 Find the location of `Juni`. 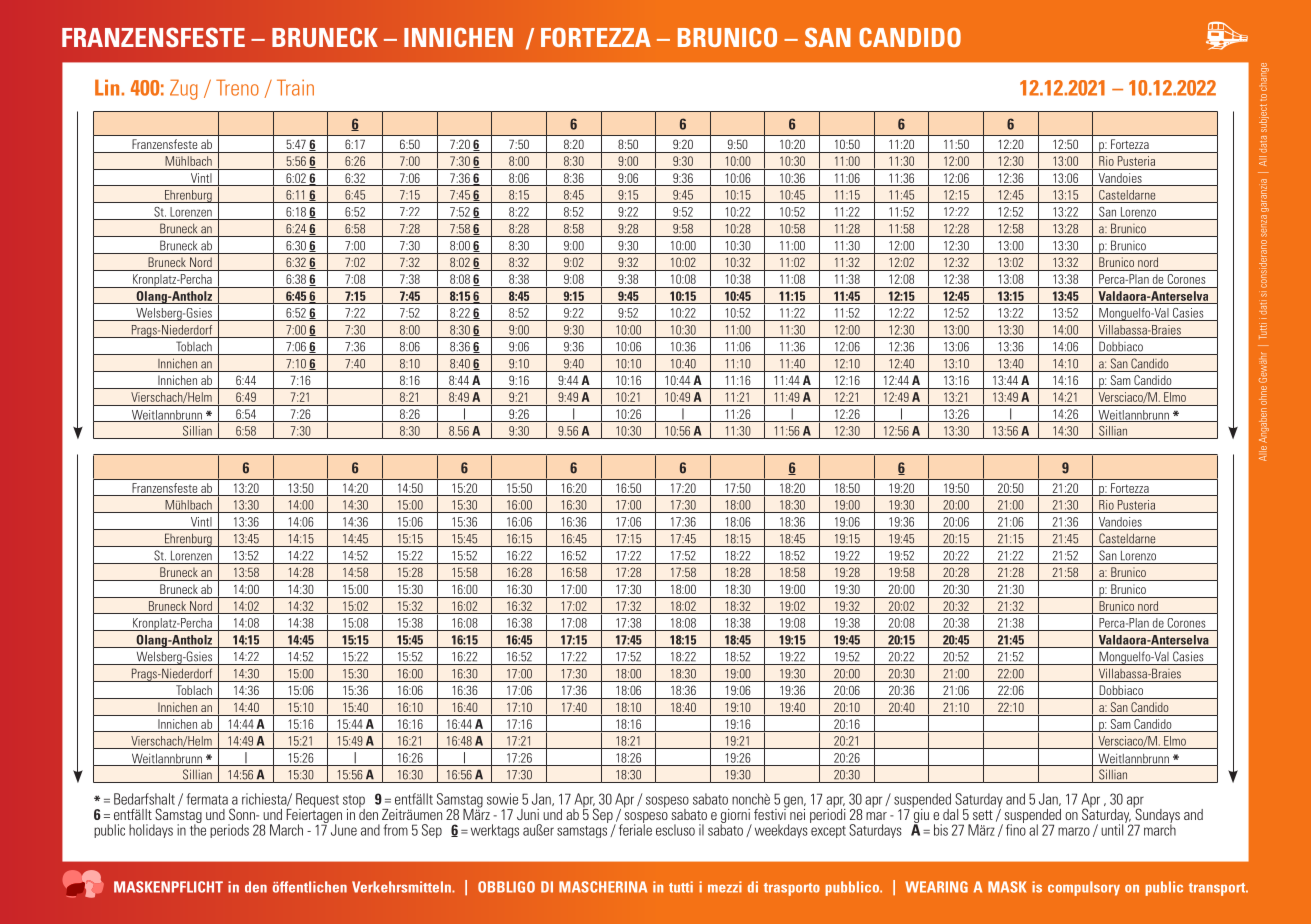

Juni is located at coordinates (528, 814).
